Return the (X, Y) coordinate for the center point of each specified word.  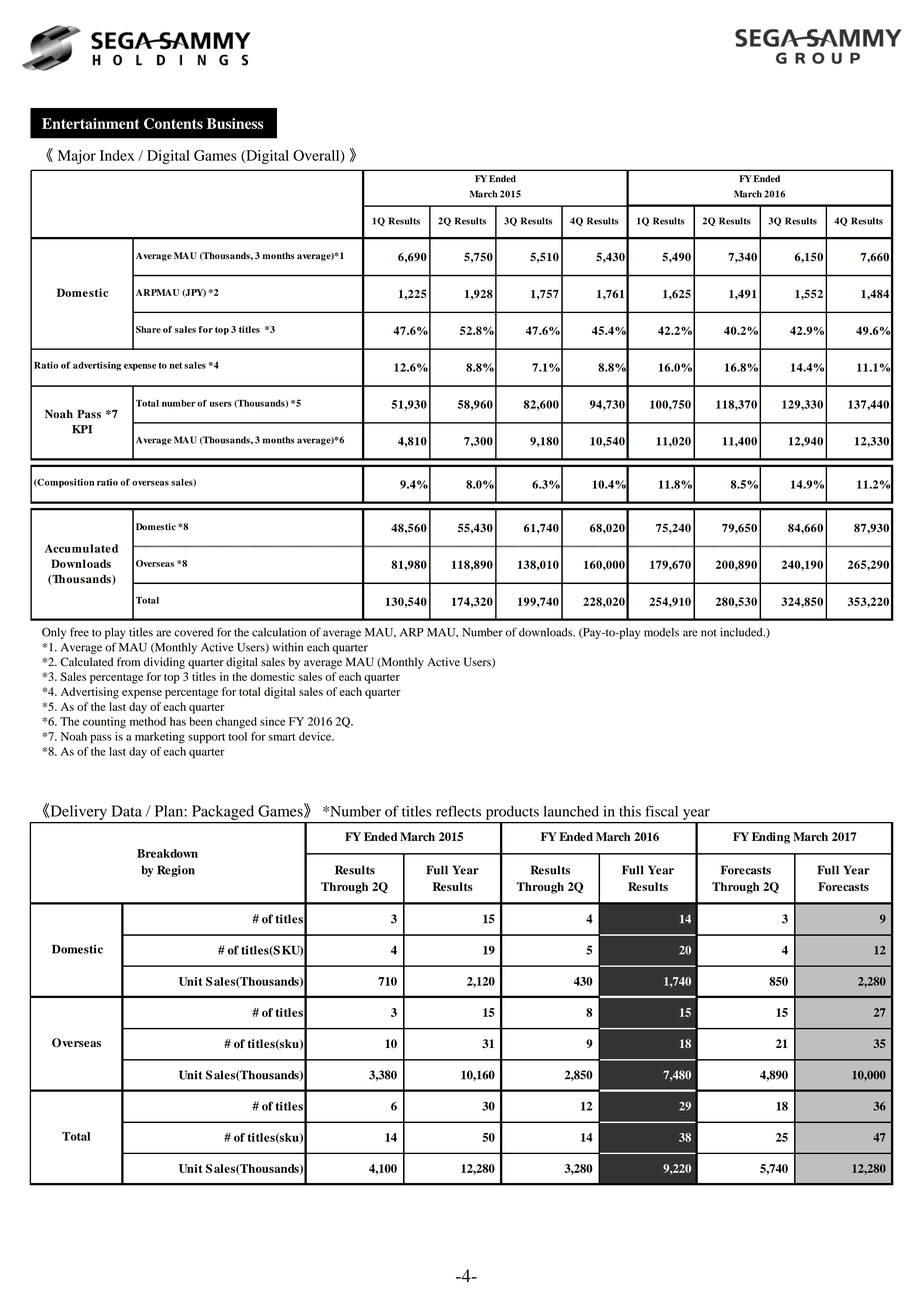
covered (193, 632)
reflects (458, 811)
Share (148, 329)
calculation (279, 632)
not (709, 633)
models (661, 632)
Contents (173, 124)
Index (117, 155)
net (176, 365)
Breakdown (167, 853)
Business (235, 123)
